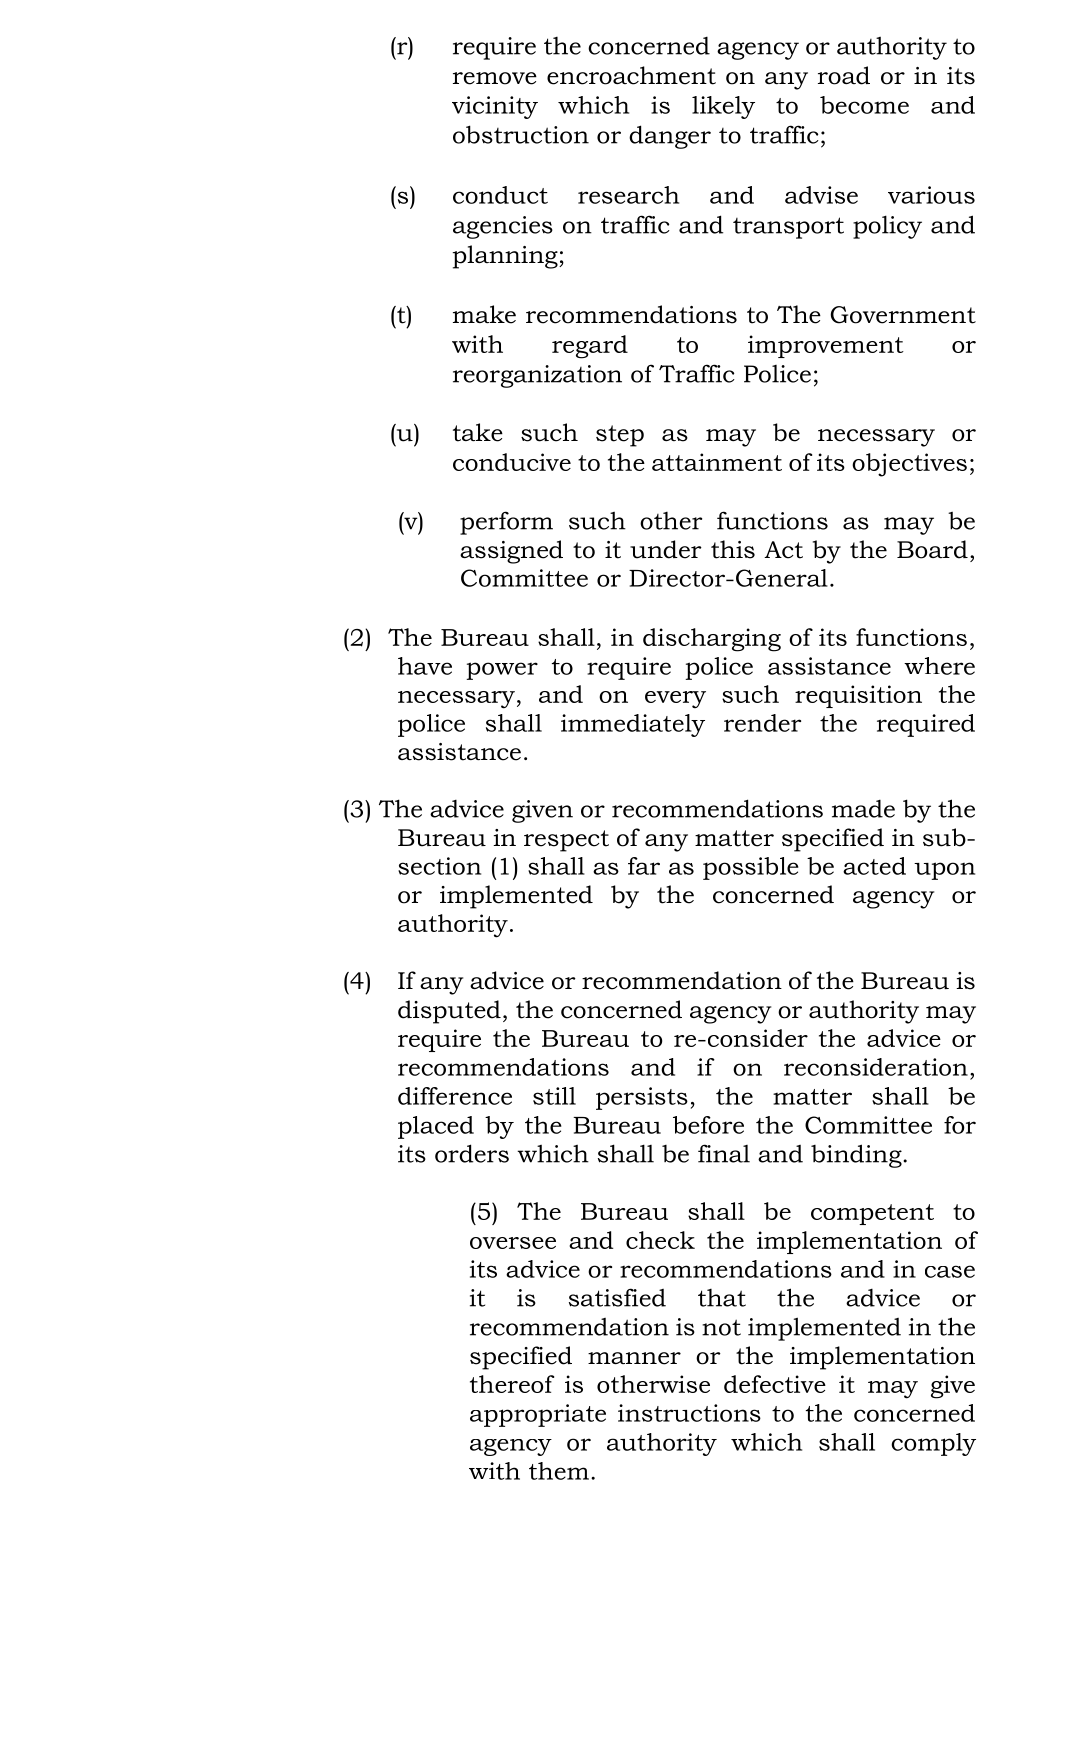  Describe the element at coordinates (864, 105) in the page. I see `become` at that location.
